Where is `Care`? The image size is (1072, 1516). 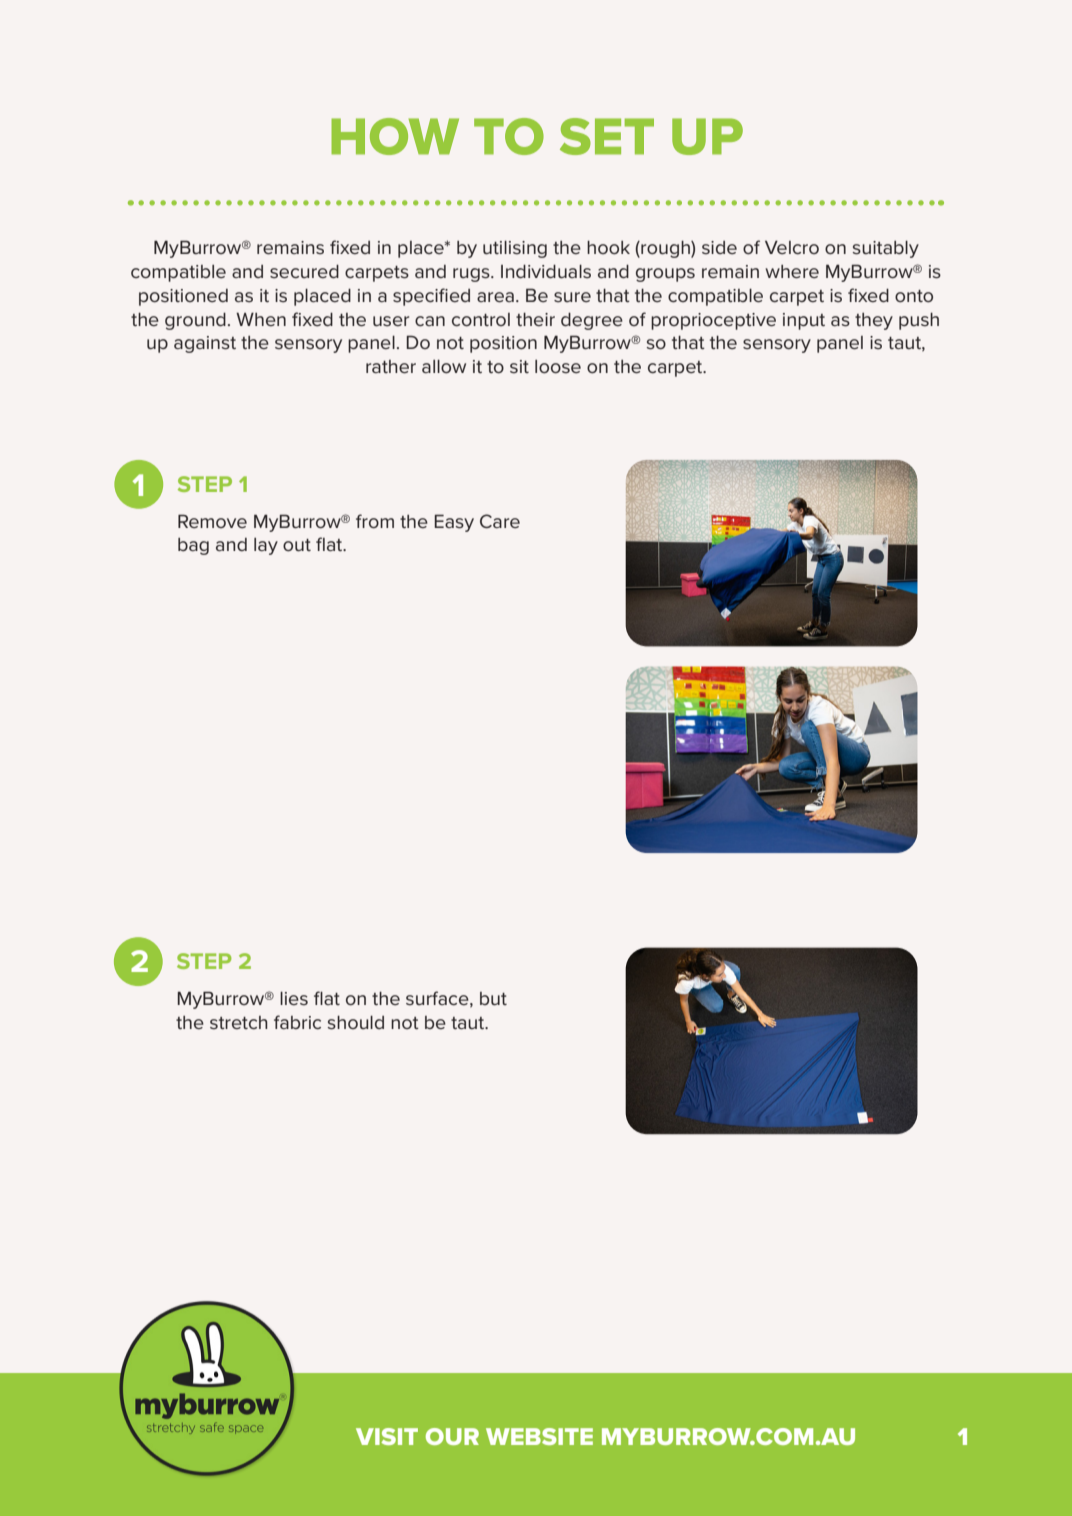 Care is located at coordinates (500, 521).
